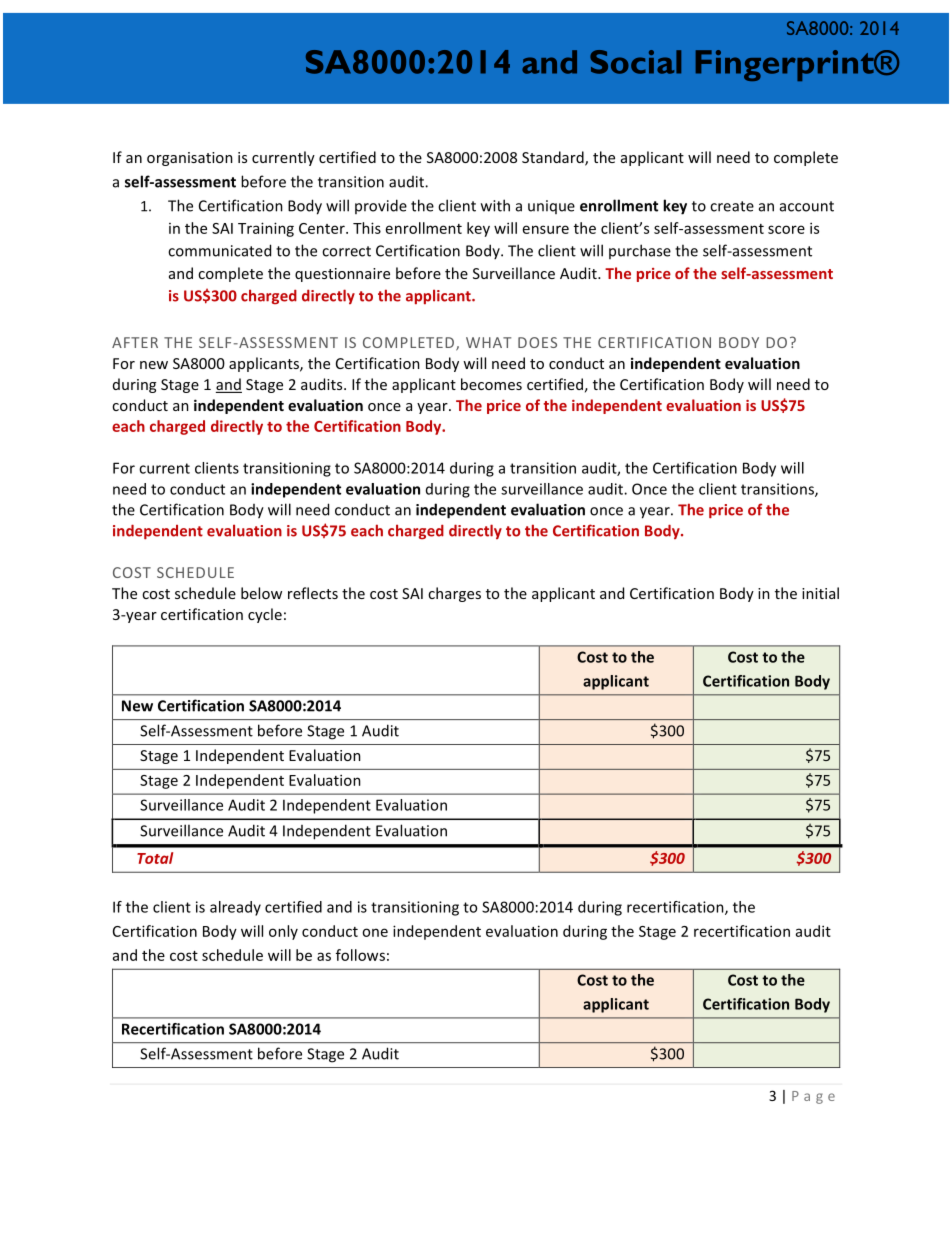 This screenshot has height=1233, width=952. Describe the element at coordinates (190, 159) in the screenshot. I see `organisation` at that location.
